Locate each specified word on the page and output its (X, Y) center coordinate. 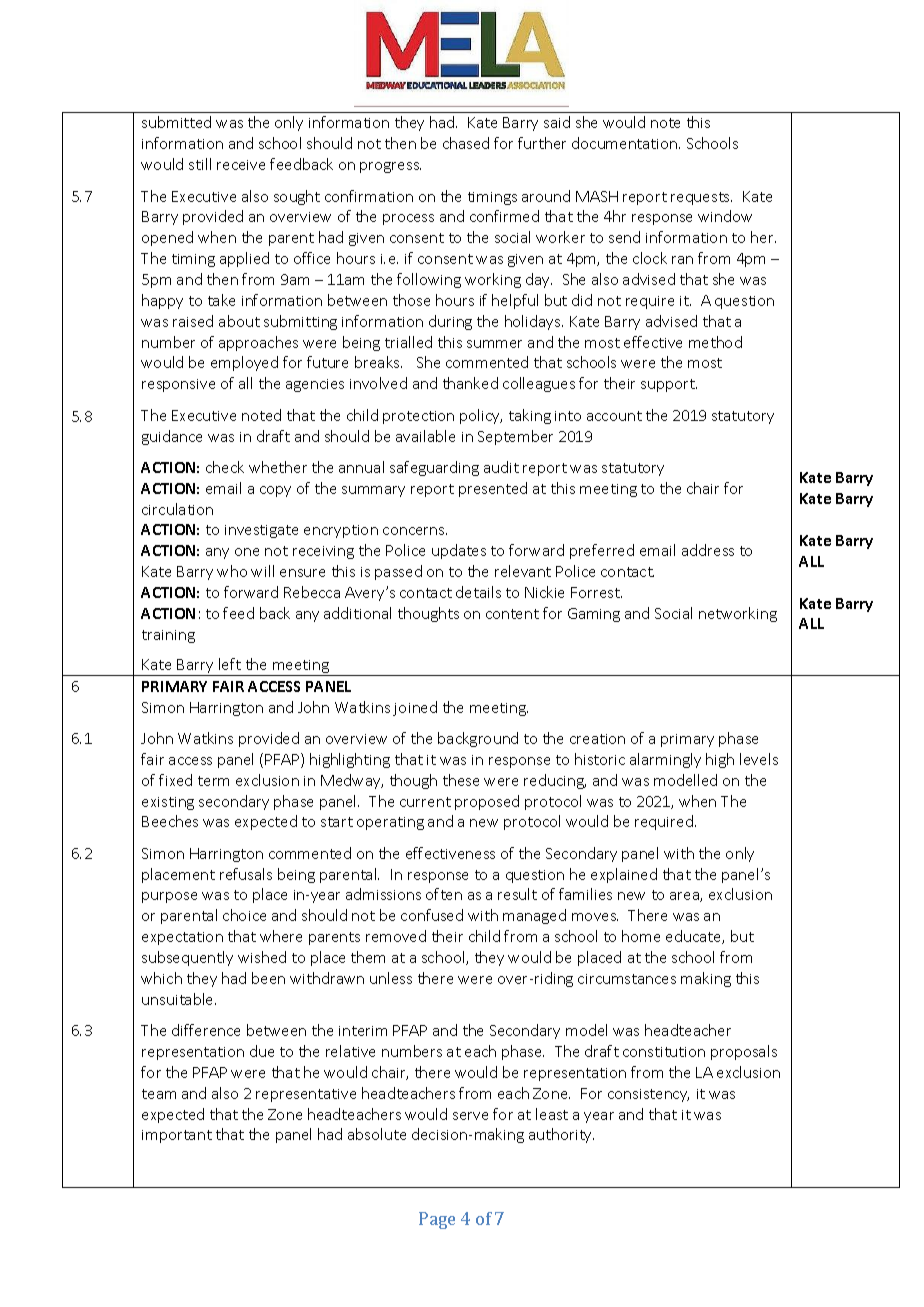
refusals (246, 874)
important (177, 1136)
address (708, 550)
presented (493, 489)
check (225, 467)
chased (466, 143)
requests (701, 198)
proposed (487, 802)
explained (624, 875)
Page (437, 1220)
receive (241, 165)
